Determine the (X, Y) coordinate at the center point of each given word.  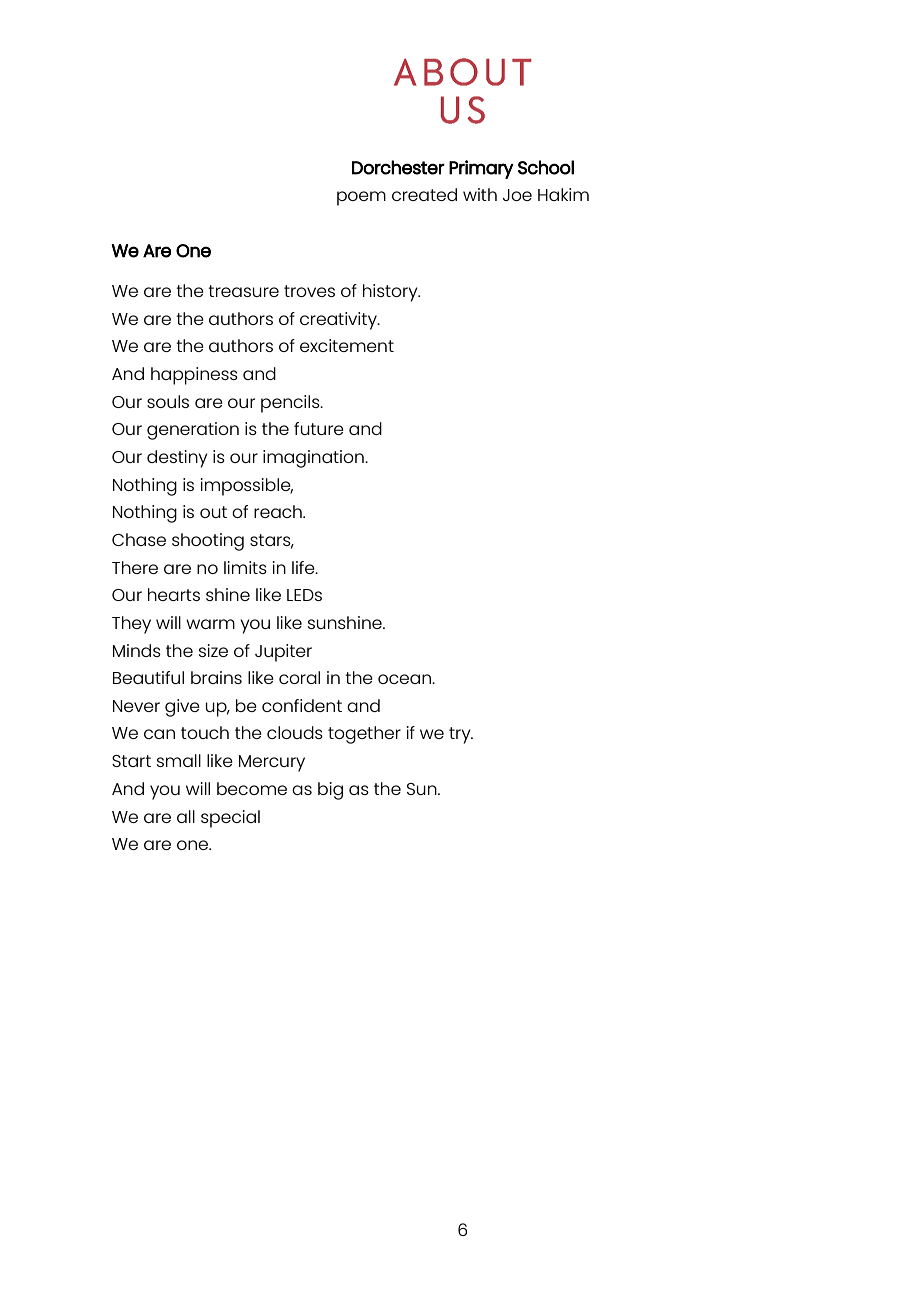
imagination (314, 459)
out (213, 512)
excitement (347, 345)
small (179, 760)
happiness (194, 376)
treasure (243, 291)
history (391, 293)
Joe (517, 195)
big (330, 791)
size (213, 650)
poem (361, 198)
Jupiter (283, 653)
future (319, 428)
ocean (405, 679)
